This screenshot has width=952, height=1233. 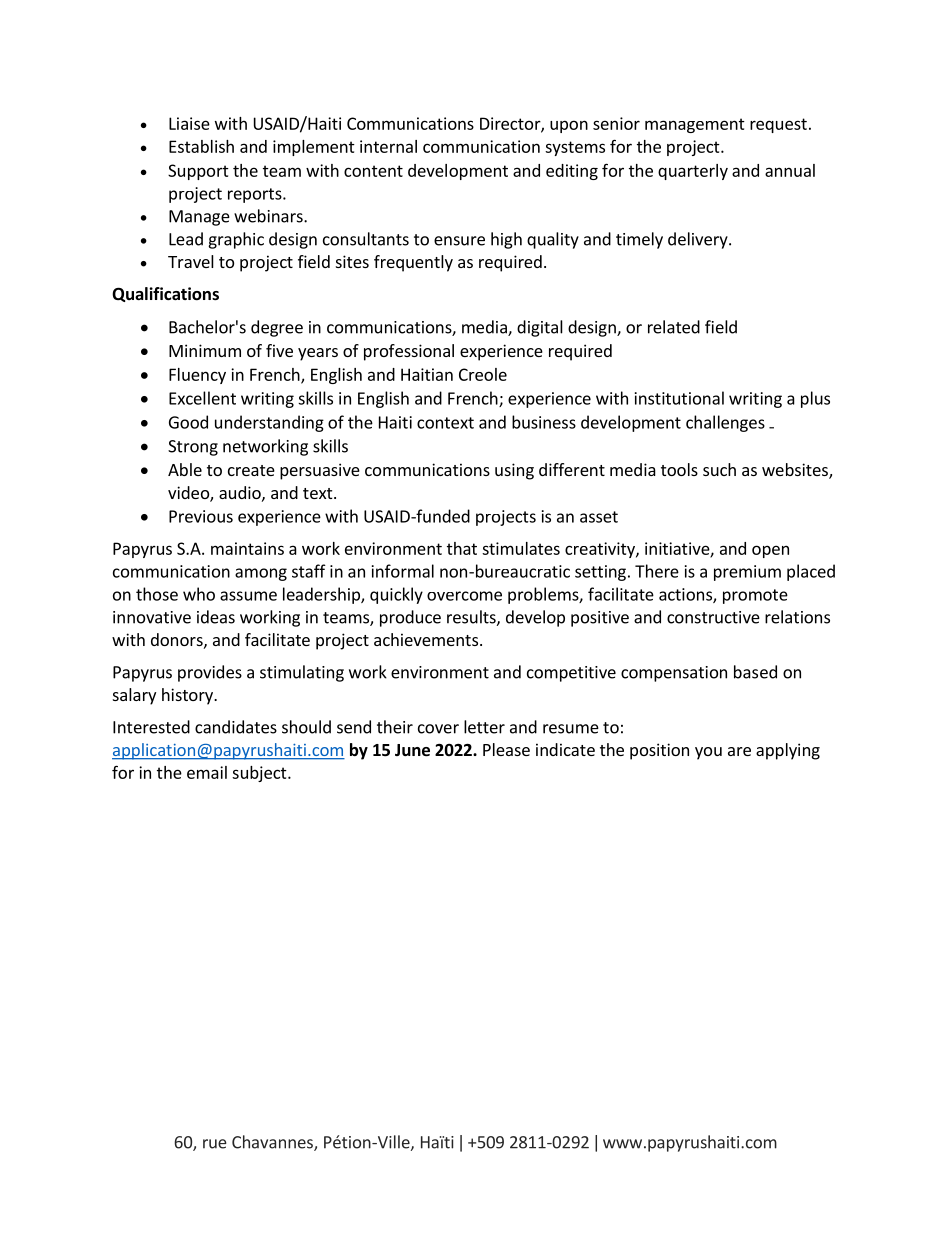 What do you see at coordinates (216, 617) in the screenshot?
I see `ideas` at bounding box center [216, 617].
